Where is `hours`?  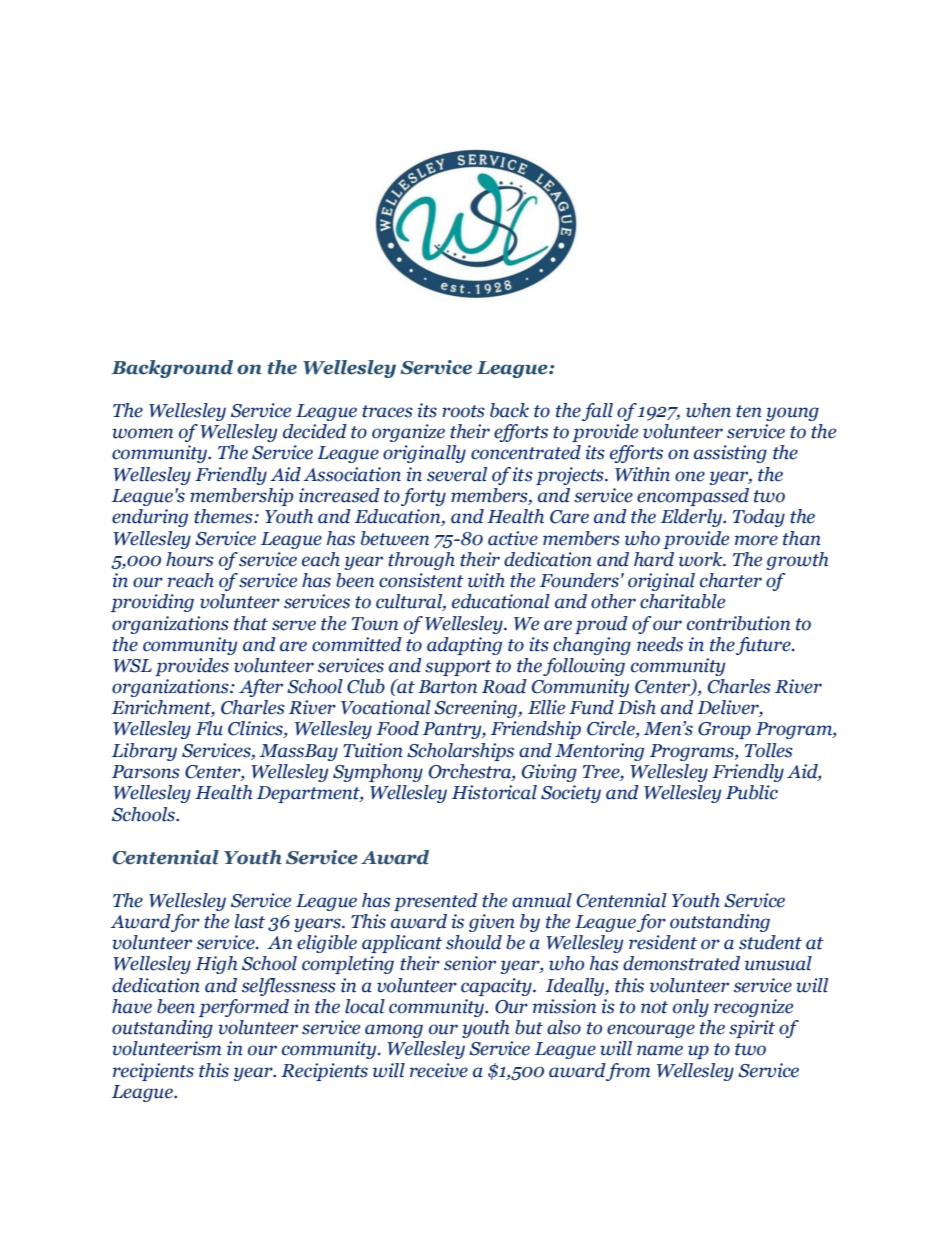
hours is located at coordinates (190, 559).
